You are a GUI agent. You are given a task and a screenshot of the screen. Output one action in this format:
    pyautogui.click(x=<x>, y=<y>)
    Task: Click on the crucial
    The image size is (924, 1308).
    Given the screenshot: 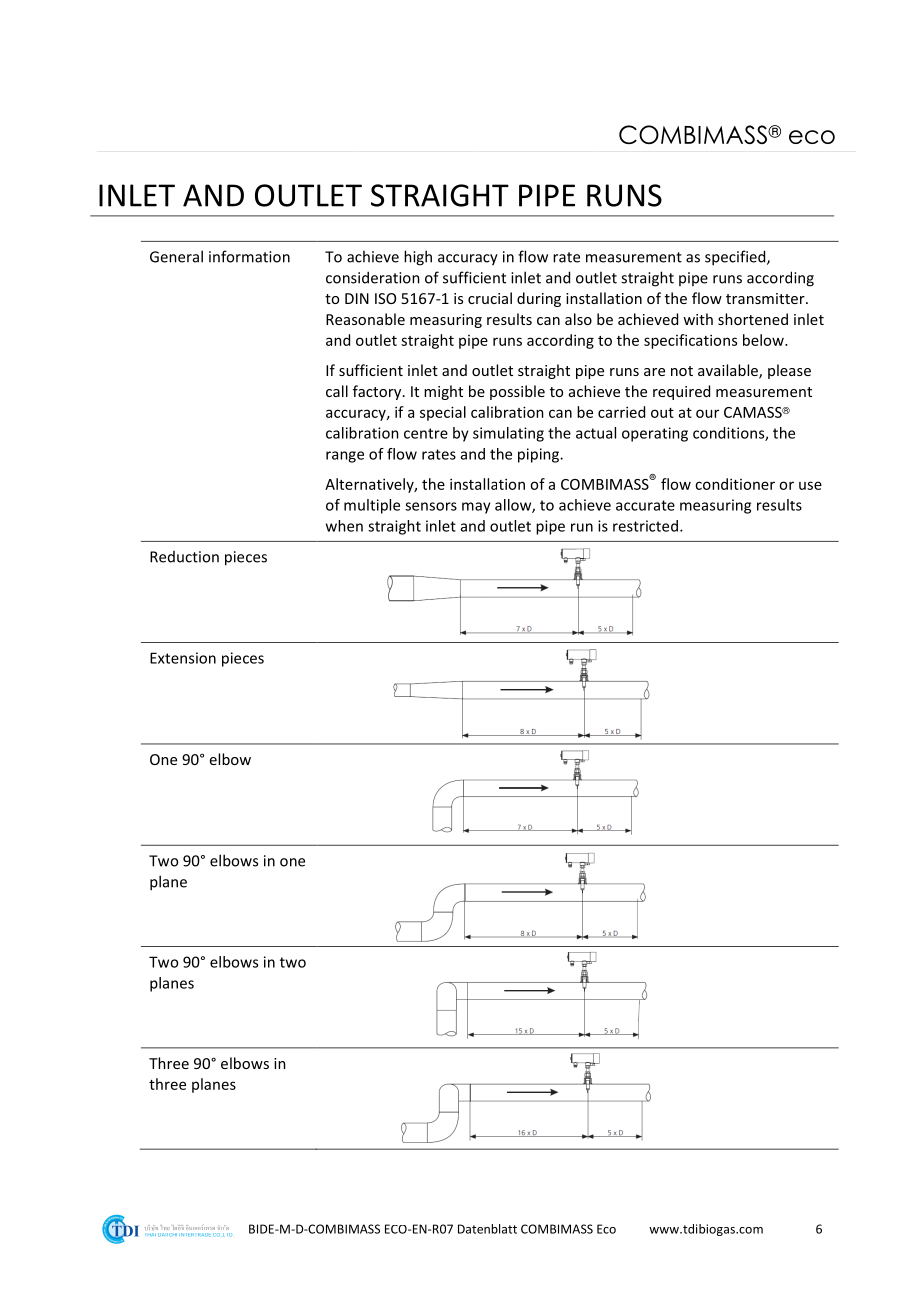 What is the action you would take?
    pyautogui.click(x=490, y=298)
